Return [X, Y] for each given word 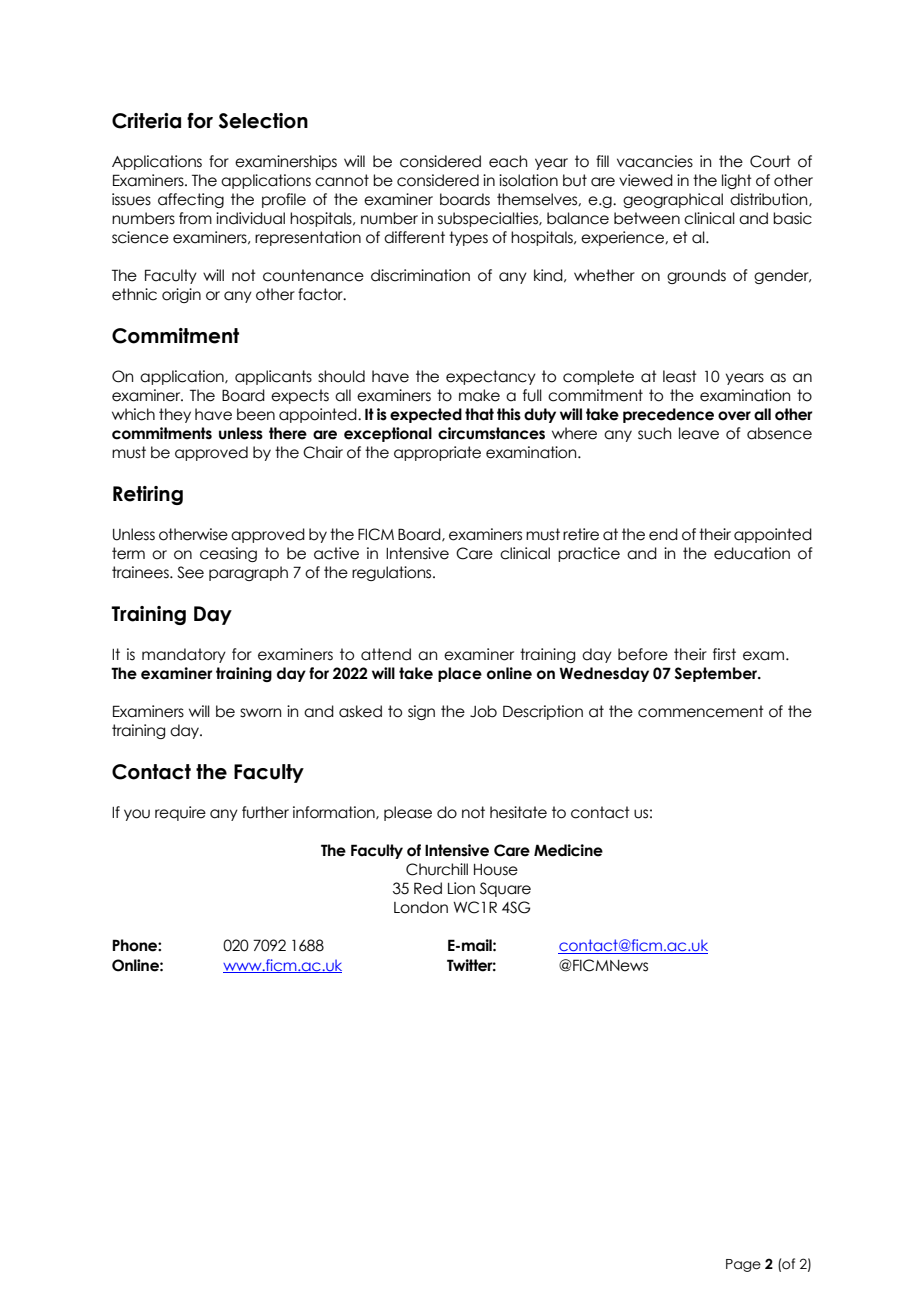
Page [743, 1265]
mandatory [184, 655]
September [717, 674]
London [421, 907]
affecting [191, 200]
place [460, 674]
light [737, 181]
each [508, 161]
